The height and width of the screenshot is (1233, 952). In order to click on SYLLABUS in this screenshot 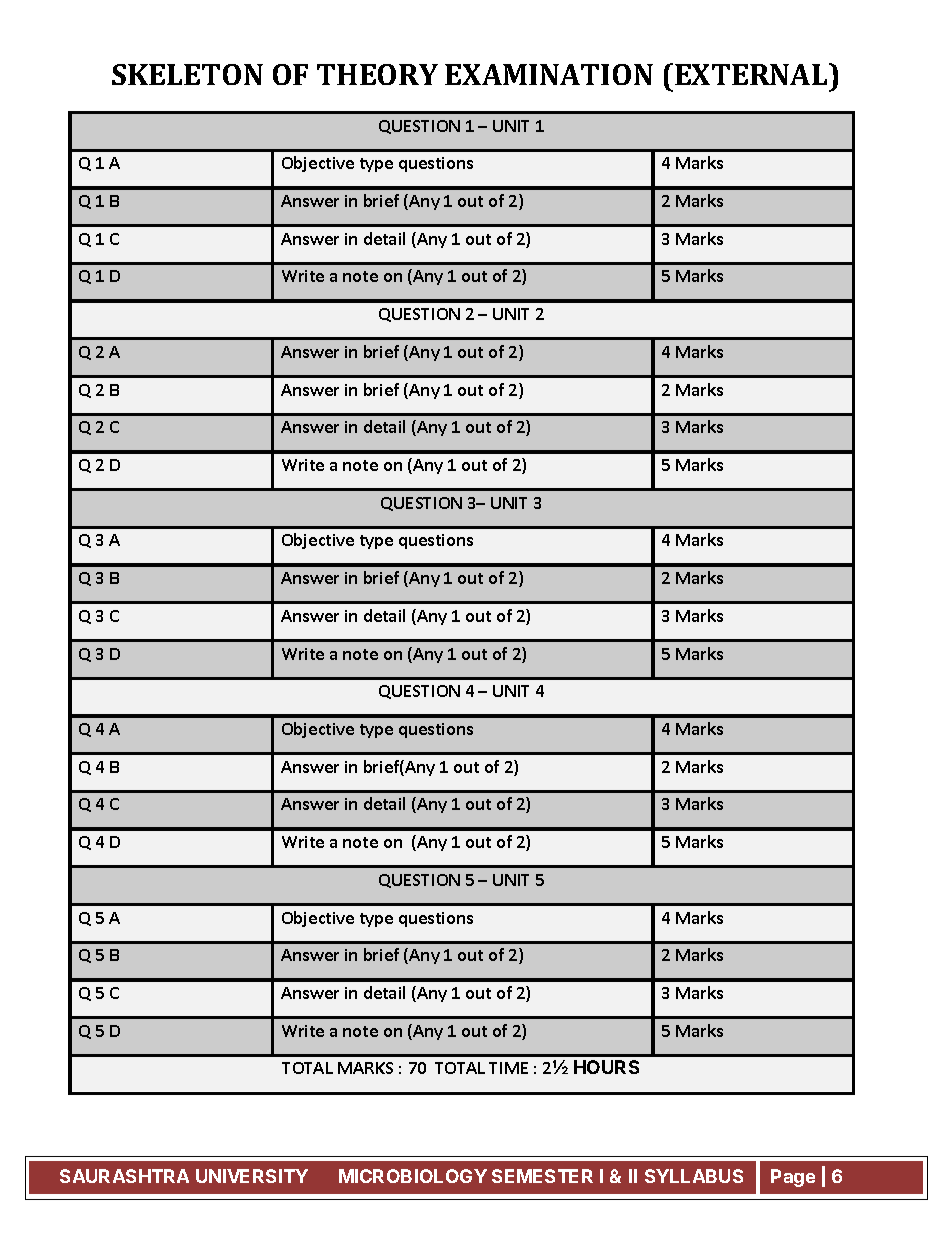, I will do `click(694, 1176)`.
